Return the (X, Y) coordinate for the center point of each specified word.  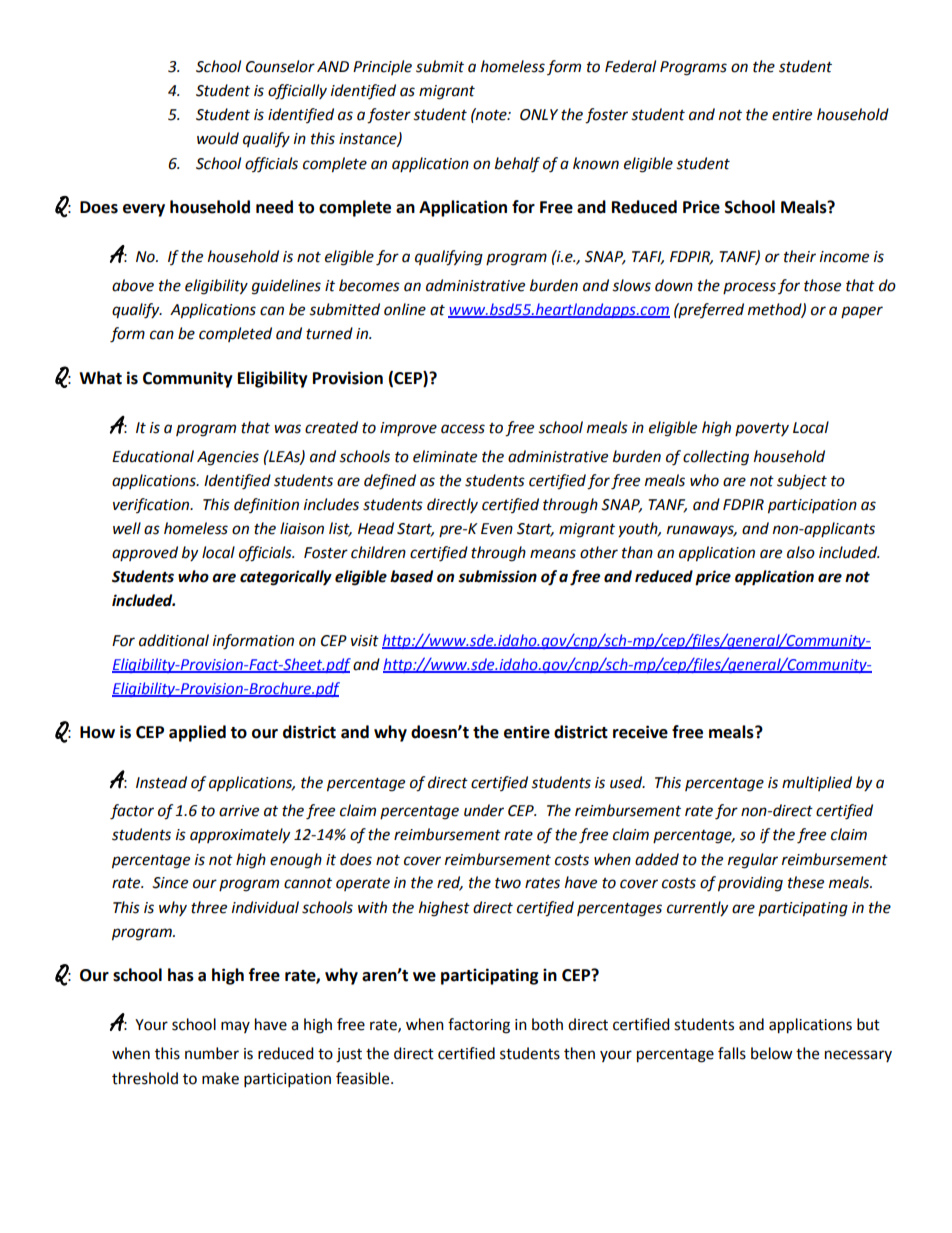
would (218, 138)
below (772, 1053)
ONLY (539, 115)
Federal (630, 66)
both (547, 1024)
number (212, 1053)
